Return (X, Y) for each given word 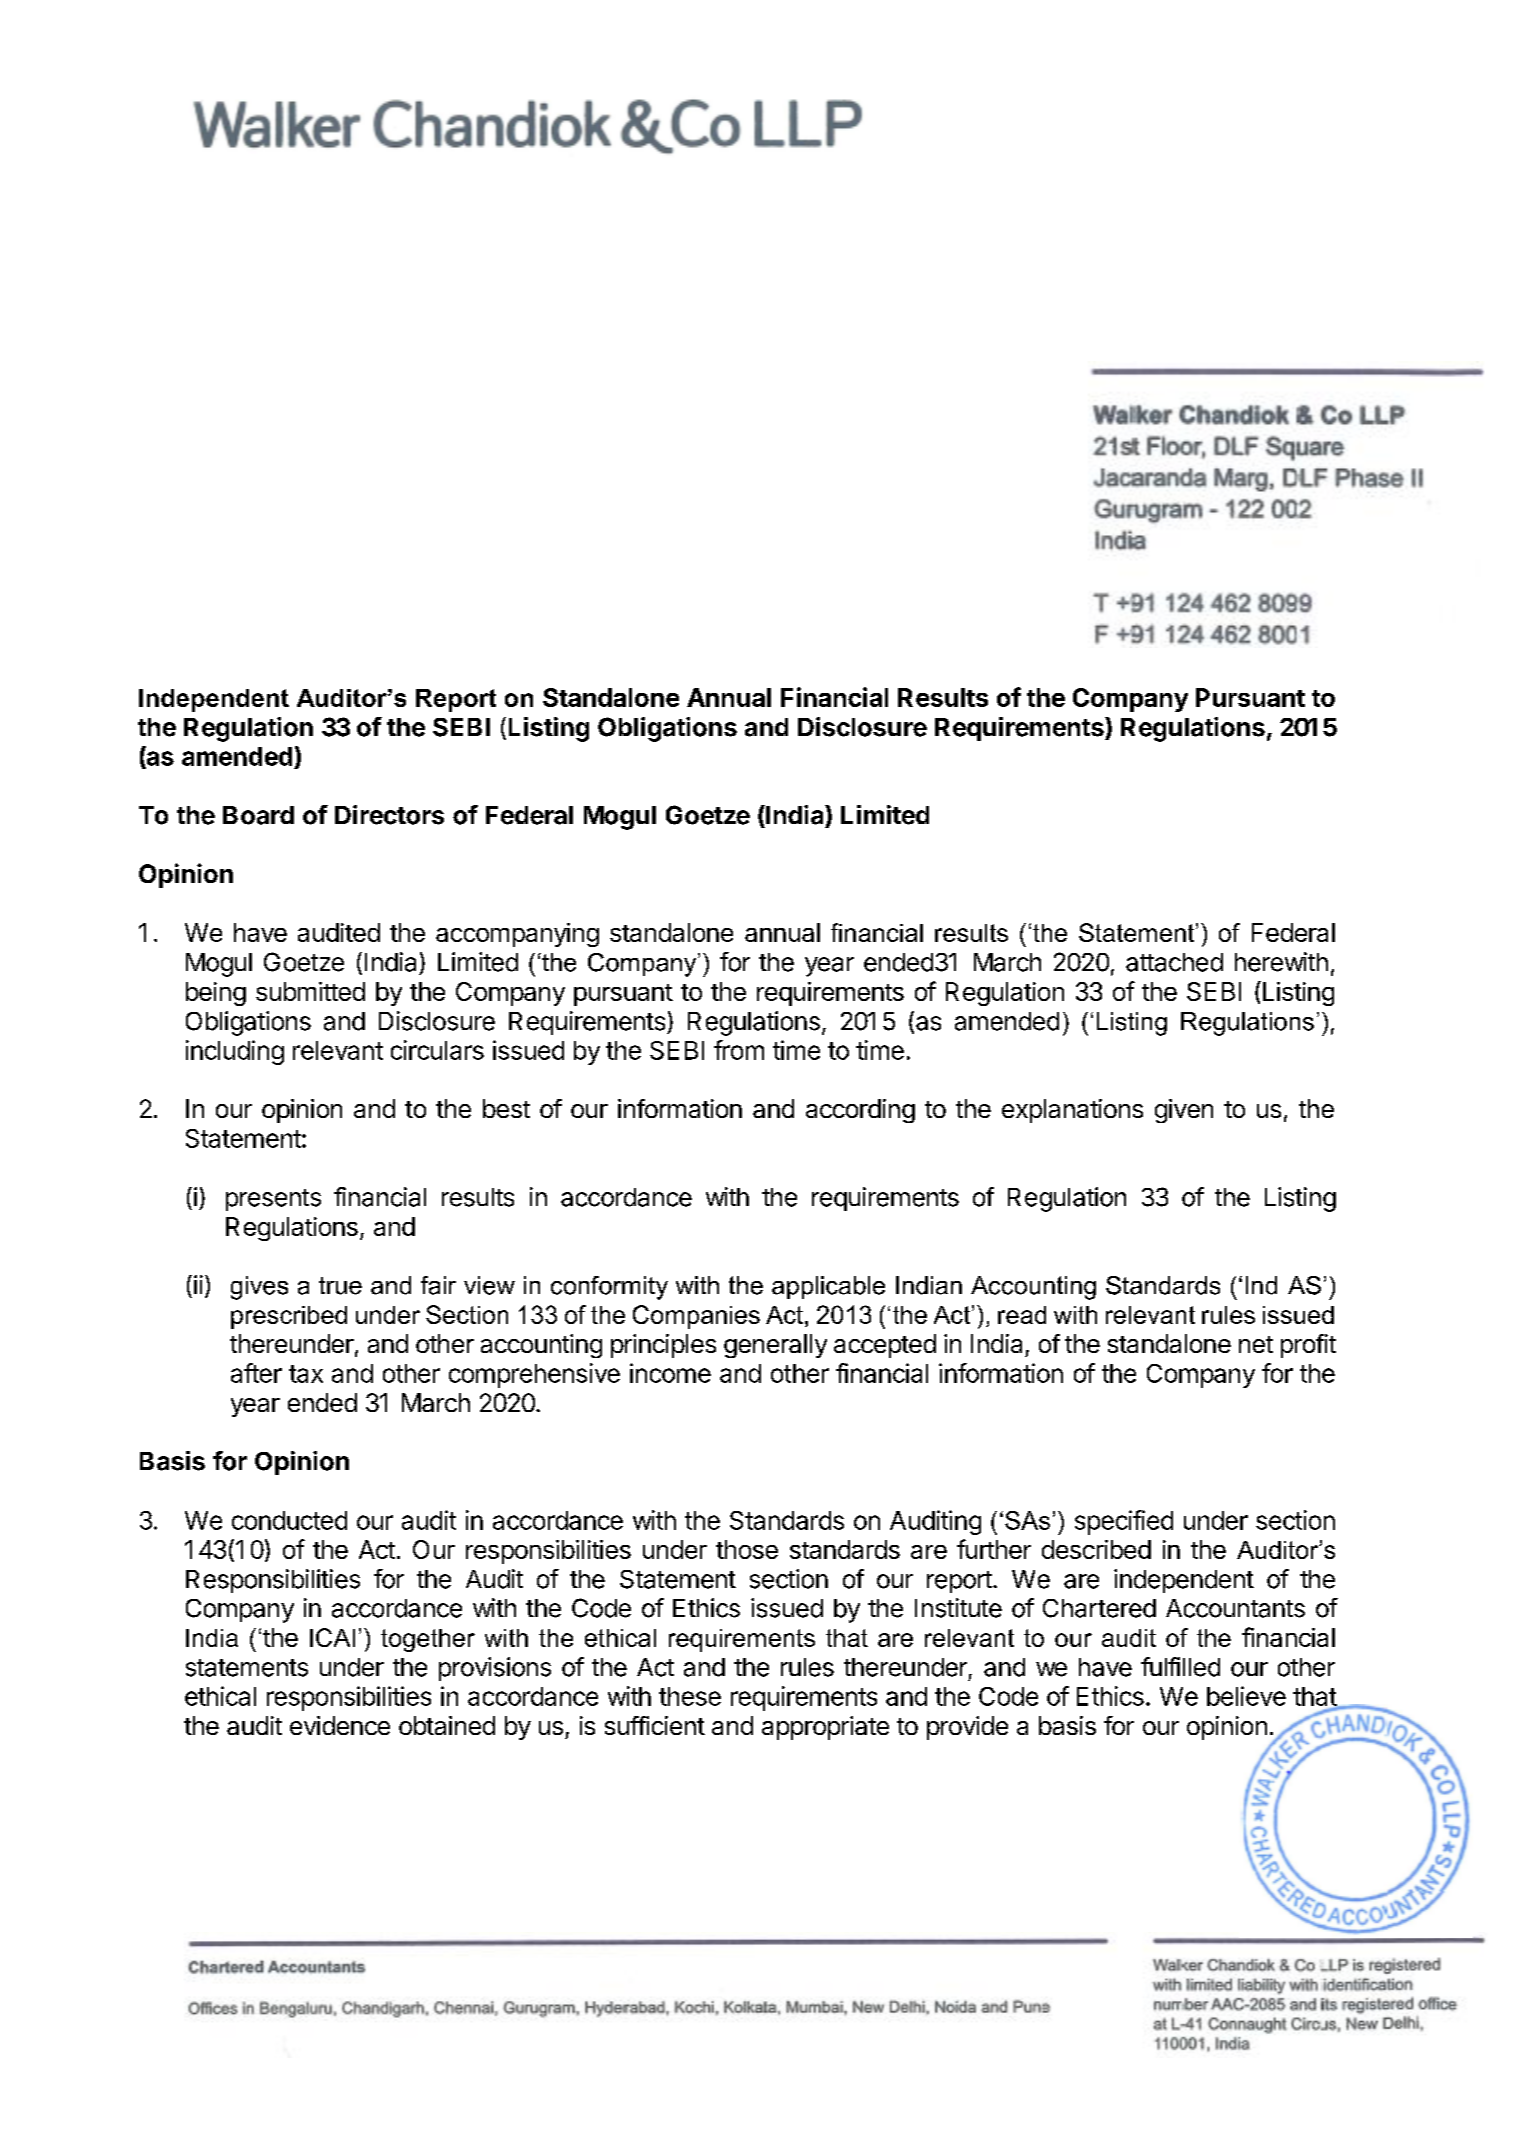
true (340, 1286)
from (739, 1050)
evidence (340, 1725)
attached (1174, 962)
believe (1246, 1696)
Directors (389, 815)
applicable (828, 1287)
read (1022, 1315)
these (690, 1696)
